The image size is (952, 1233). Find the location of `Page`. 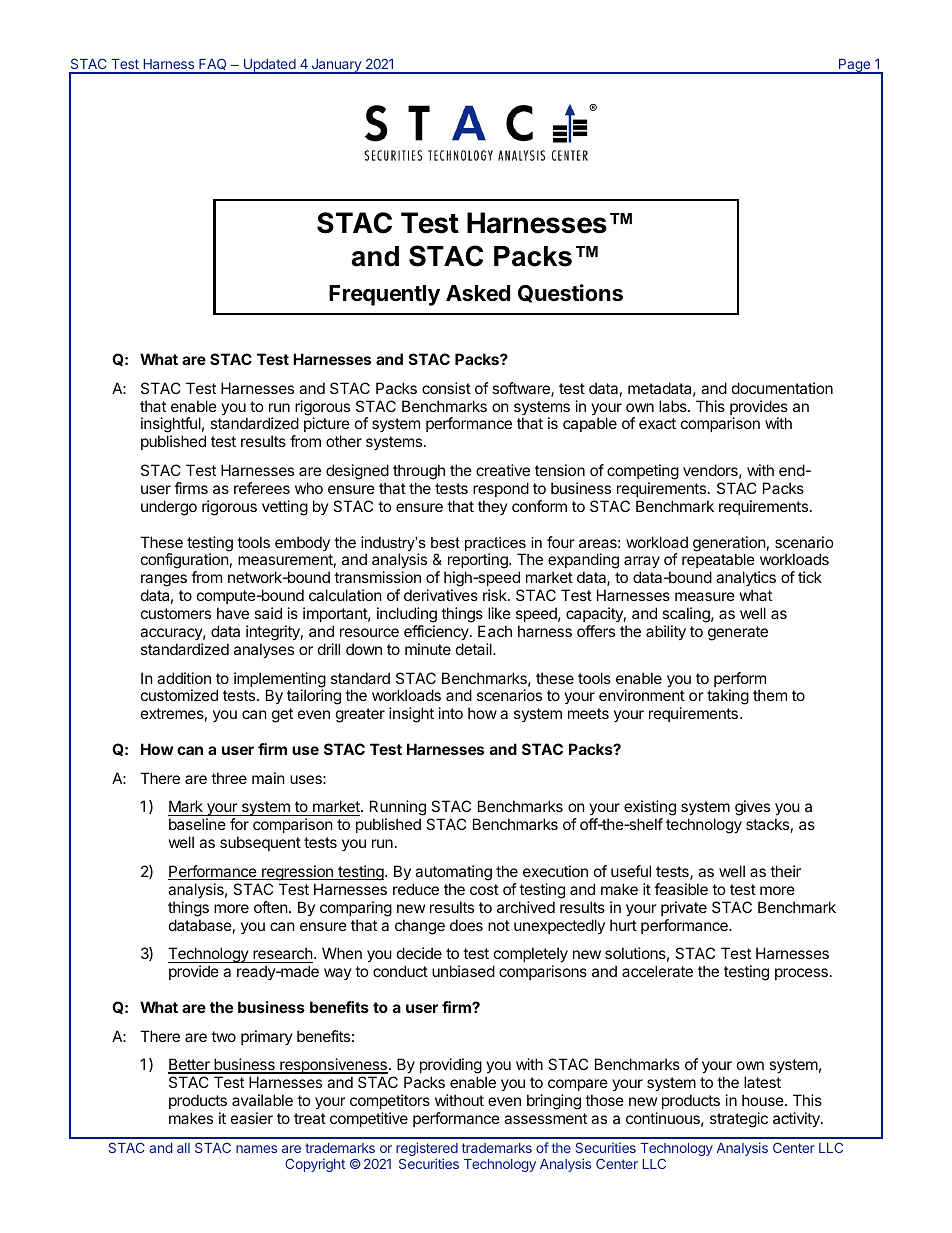

Page is located at coordinates (854, 66).
